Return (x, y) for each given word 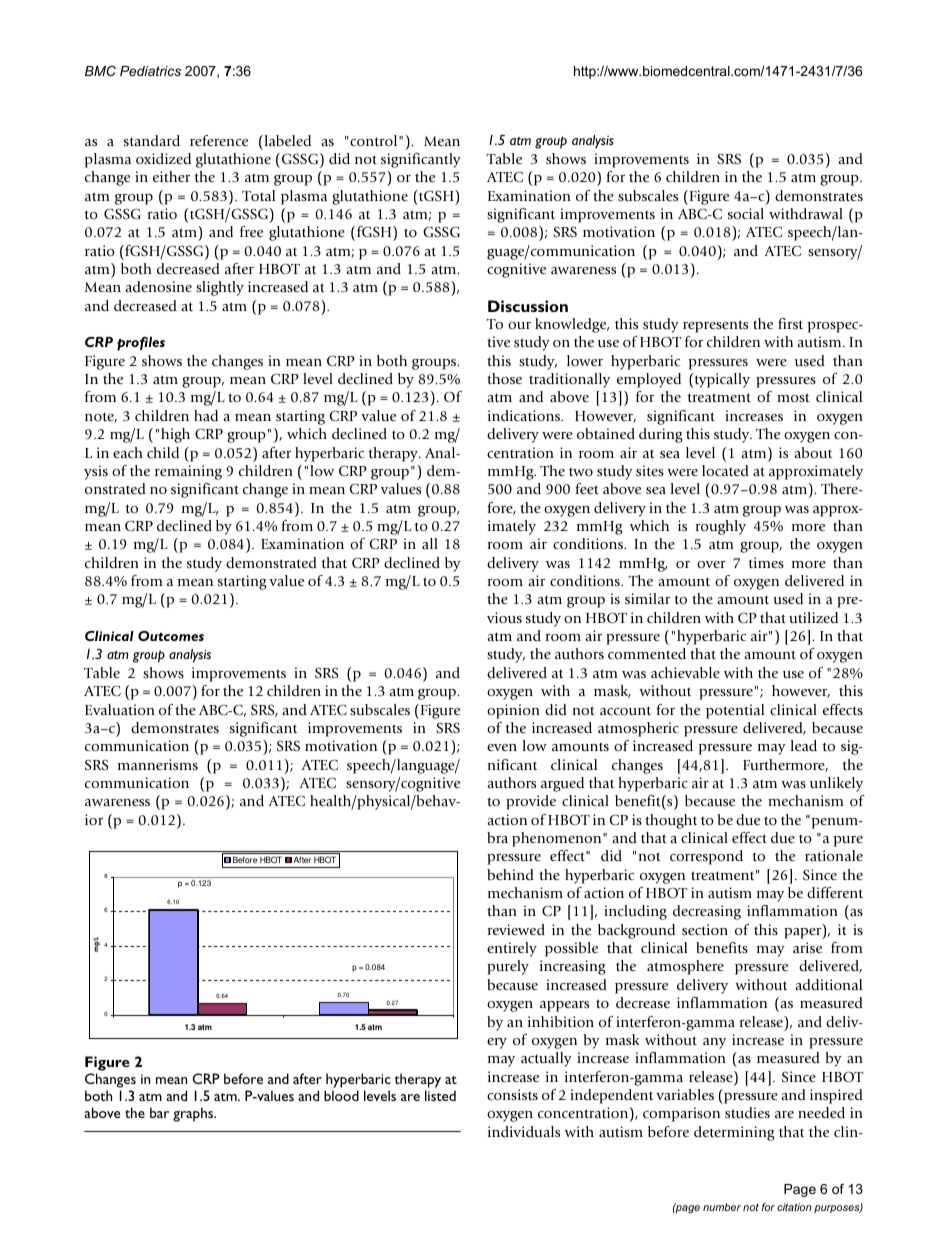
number (722, 1207)
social (746, 213)
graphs (194, 1114)
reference (219, 140)
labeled (286, 140)
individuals (524, 1131)
